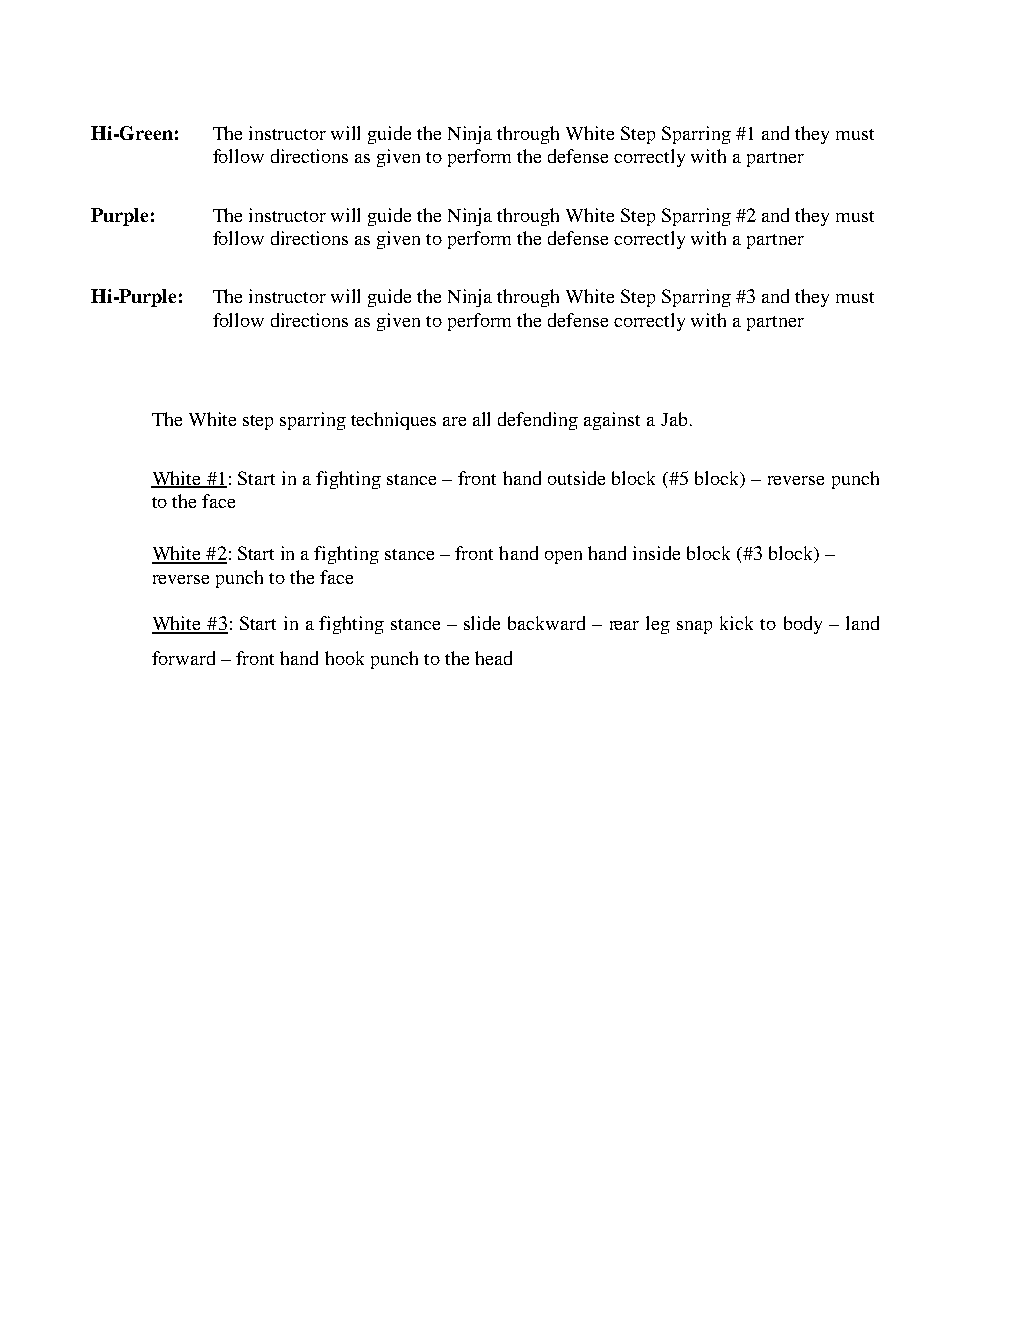 The width and height of the screenshot is (1032, 1335). I want to click on outside, so click(576, 478).
